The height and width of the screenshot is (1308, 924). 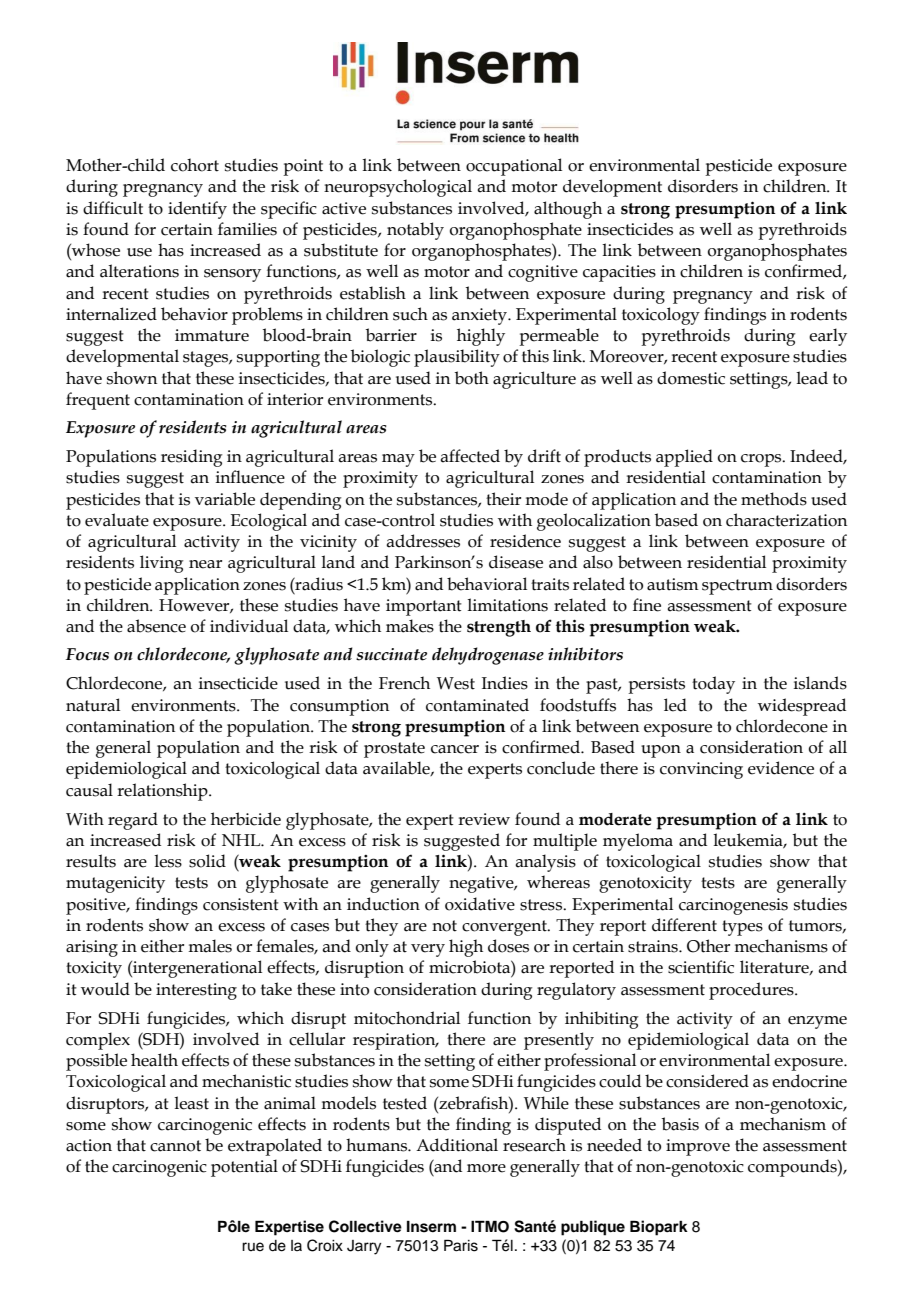 What do you see at coordinates (701, 770) in the screenshot?
I see `convincing` at bounding box center [701, 770].
